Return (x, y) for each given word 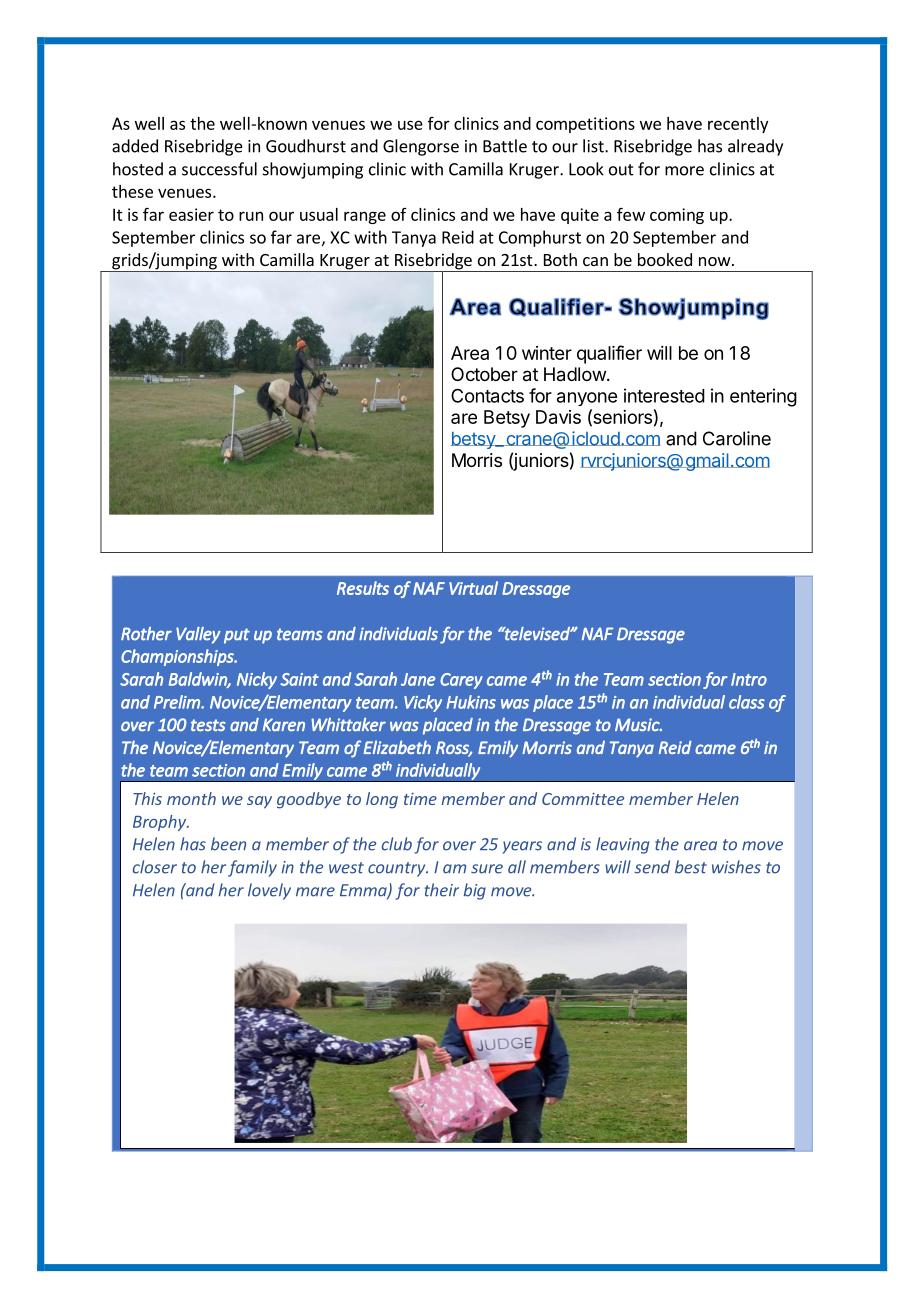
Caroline (737, 438)
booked (665, 259)
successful (219, 169)
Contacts (487, 395)
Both (560, 259)
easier (191, 214)
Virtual (473, 588)
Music (638, 724)
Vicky (423, 703)
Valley (198, 635)
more (684, 171)
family (252, 868)
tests (208, 725)
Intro (749, 679)
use (410, 125)
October (484, 374)
